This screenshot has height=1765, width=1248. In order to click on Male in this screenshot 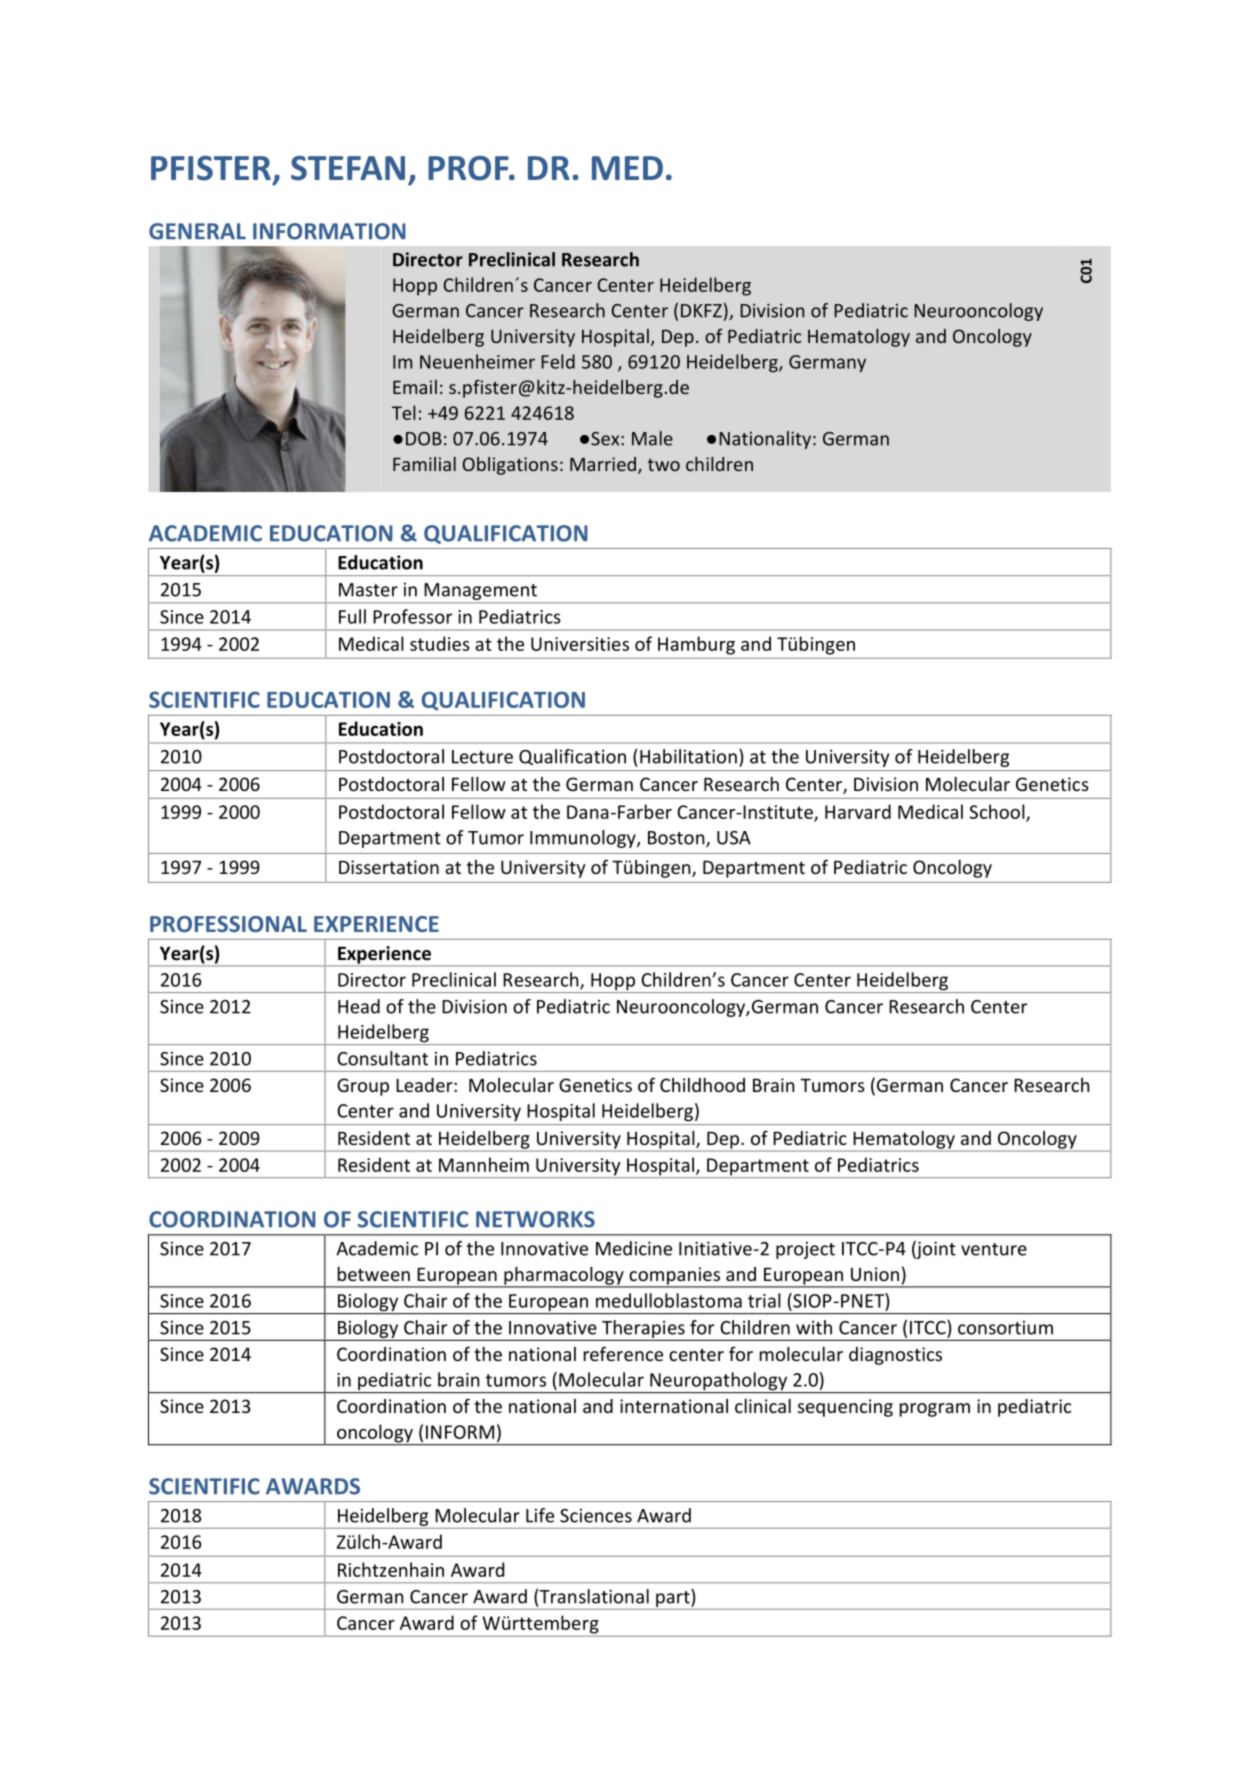, I will do `click(652, 438)`.
